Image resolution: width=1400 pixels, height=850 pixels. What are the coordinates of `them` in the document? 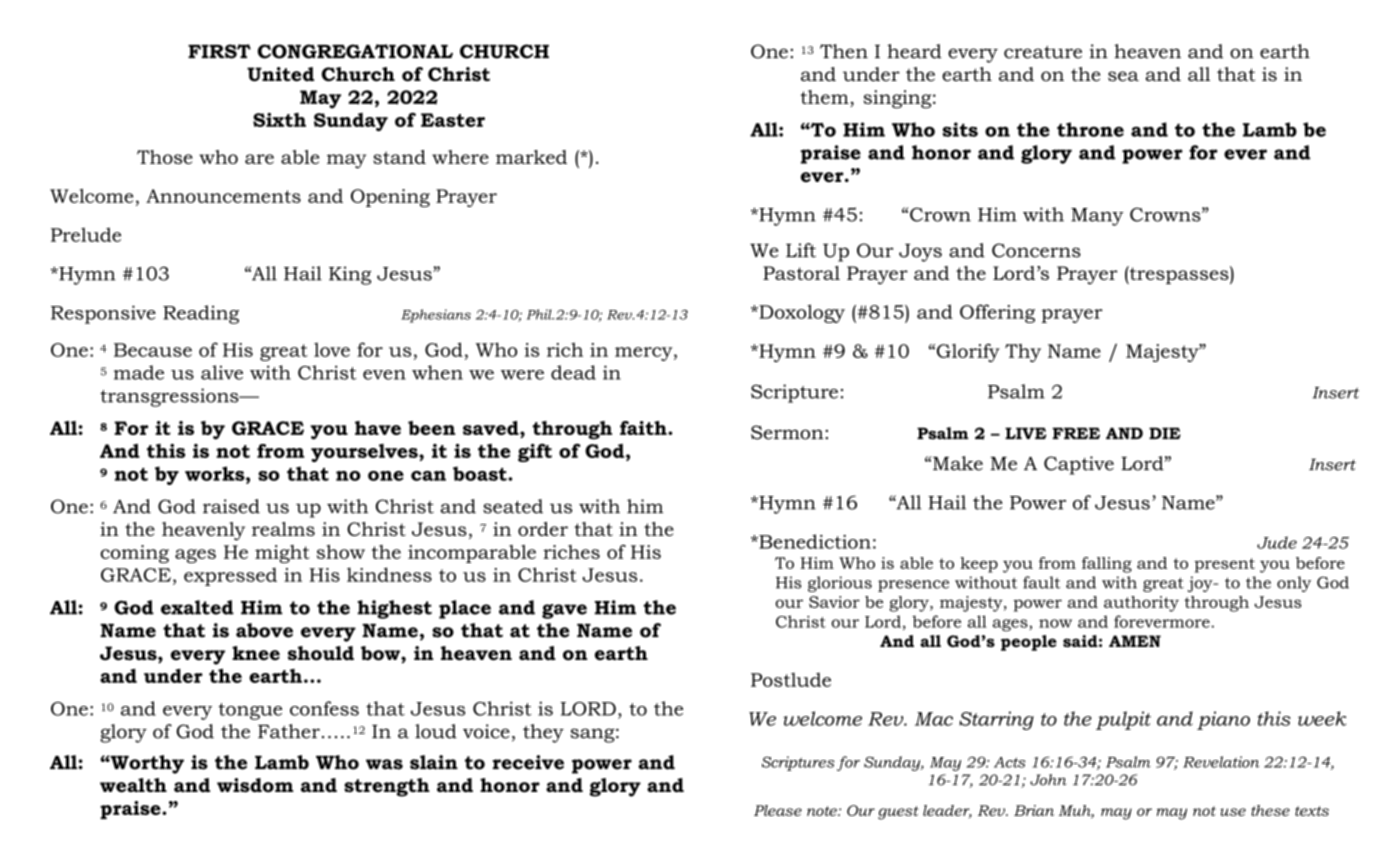 It's located at (826, 98).
